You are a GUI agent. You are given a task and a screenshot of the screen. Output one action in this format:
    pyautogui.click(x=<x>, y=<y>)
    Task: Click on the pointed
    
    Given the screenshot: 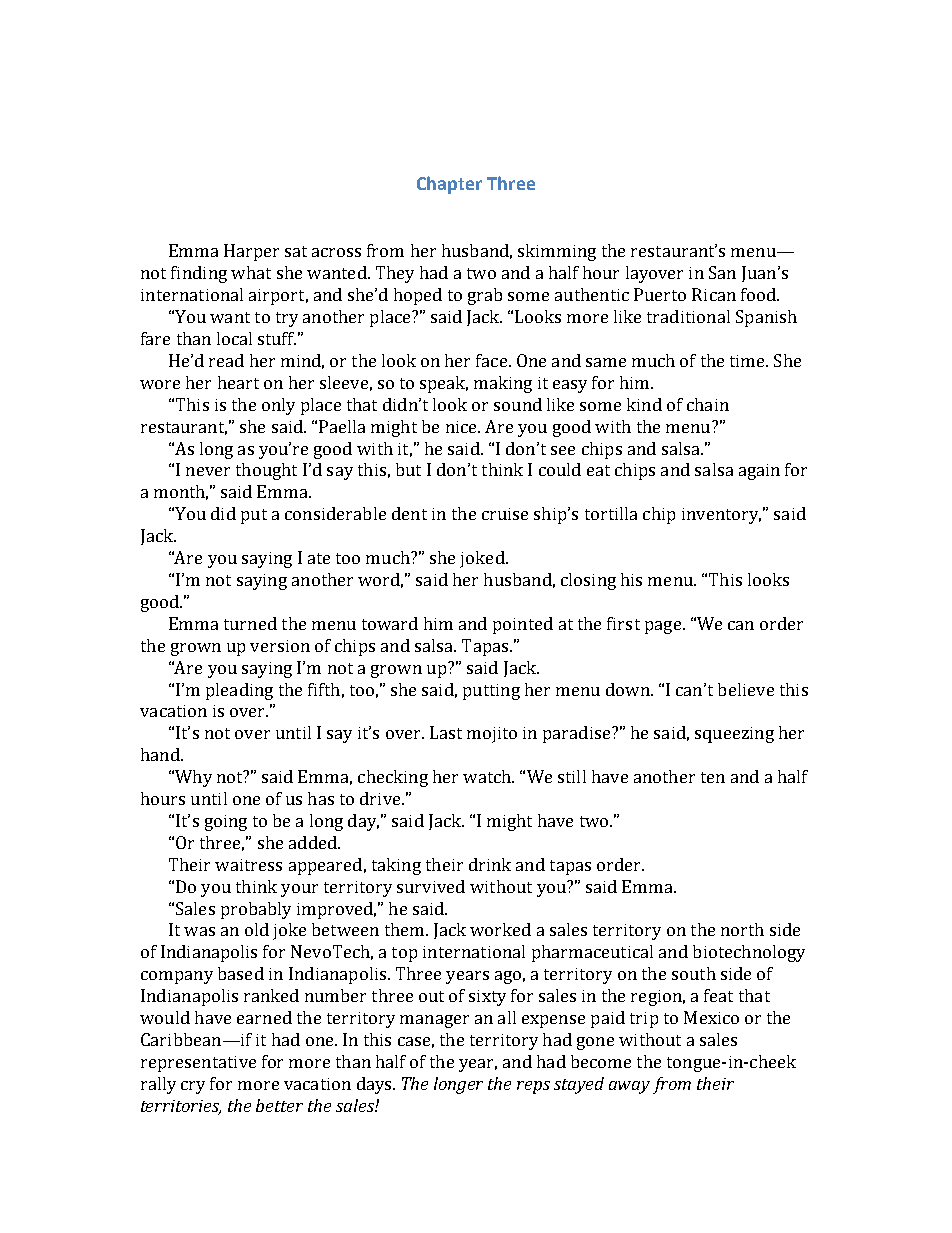 What is the action you would take?
    pyautogui.click(x=523, y=625)
